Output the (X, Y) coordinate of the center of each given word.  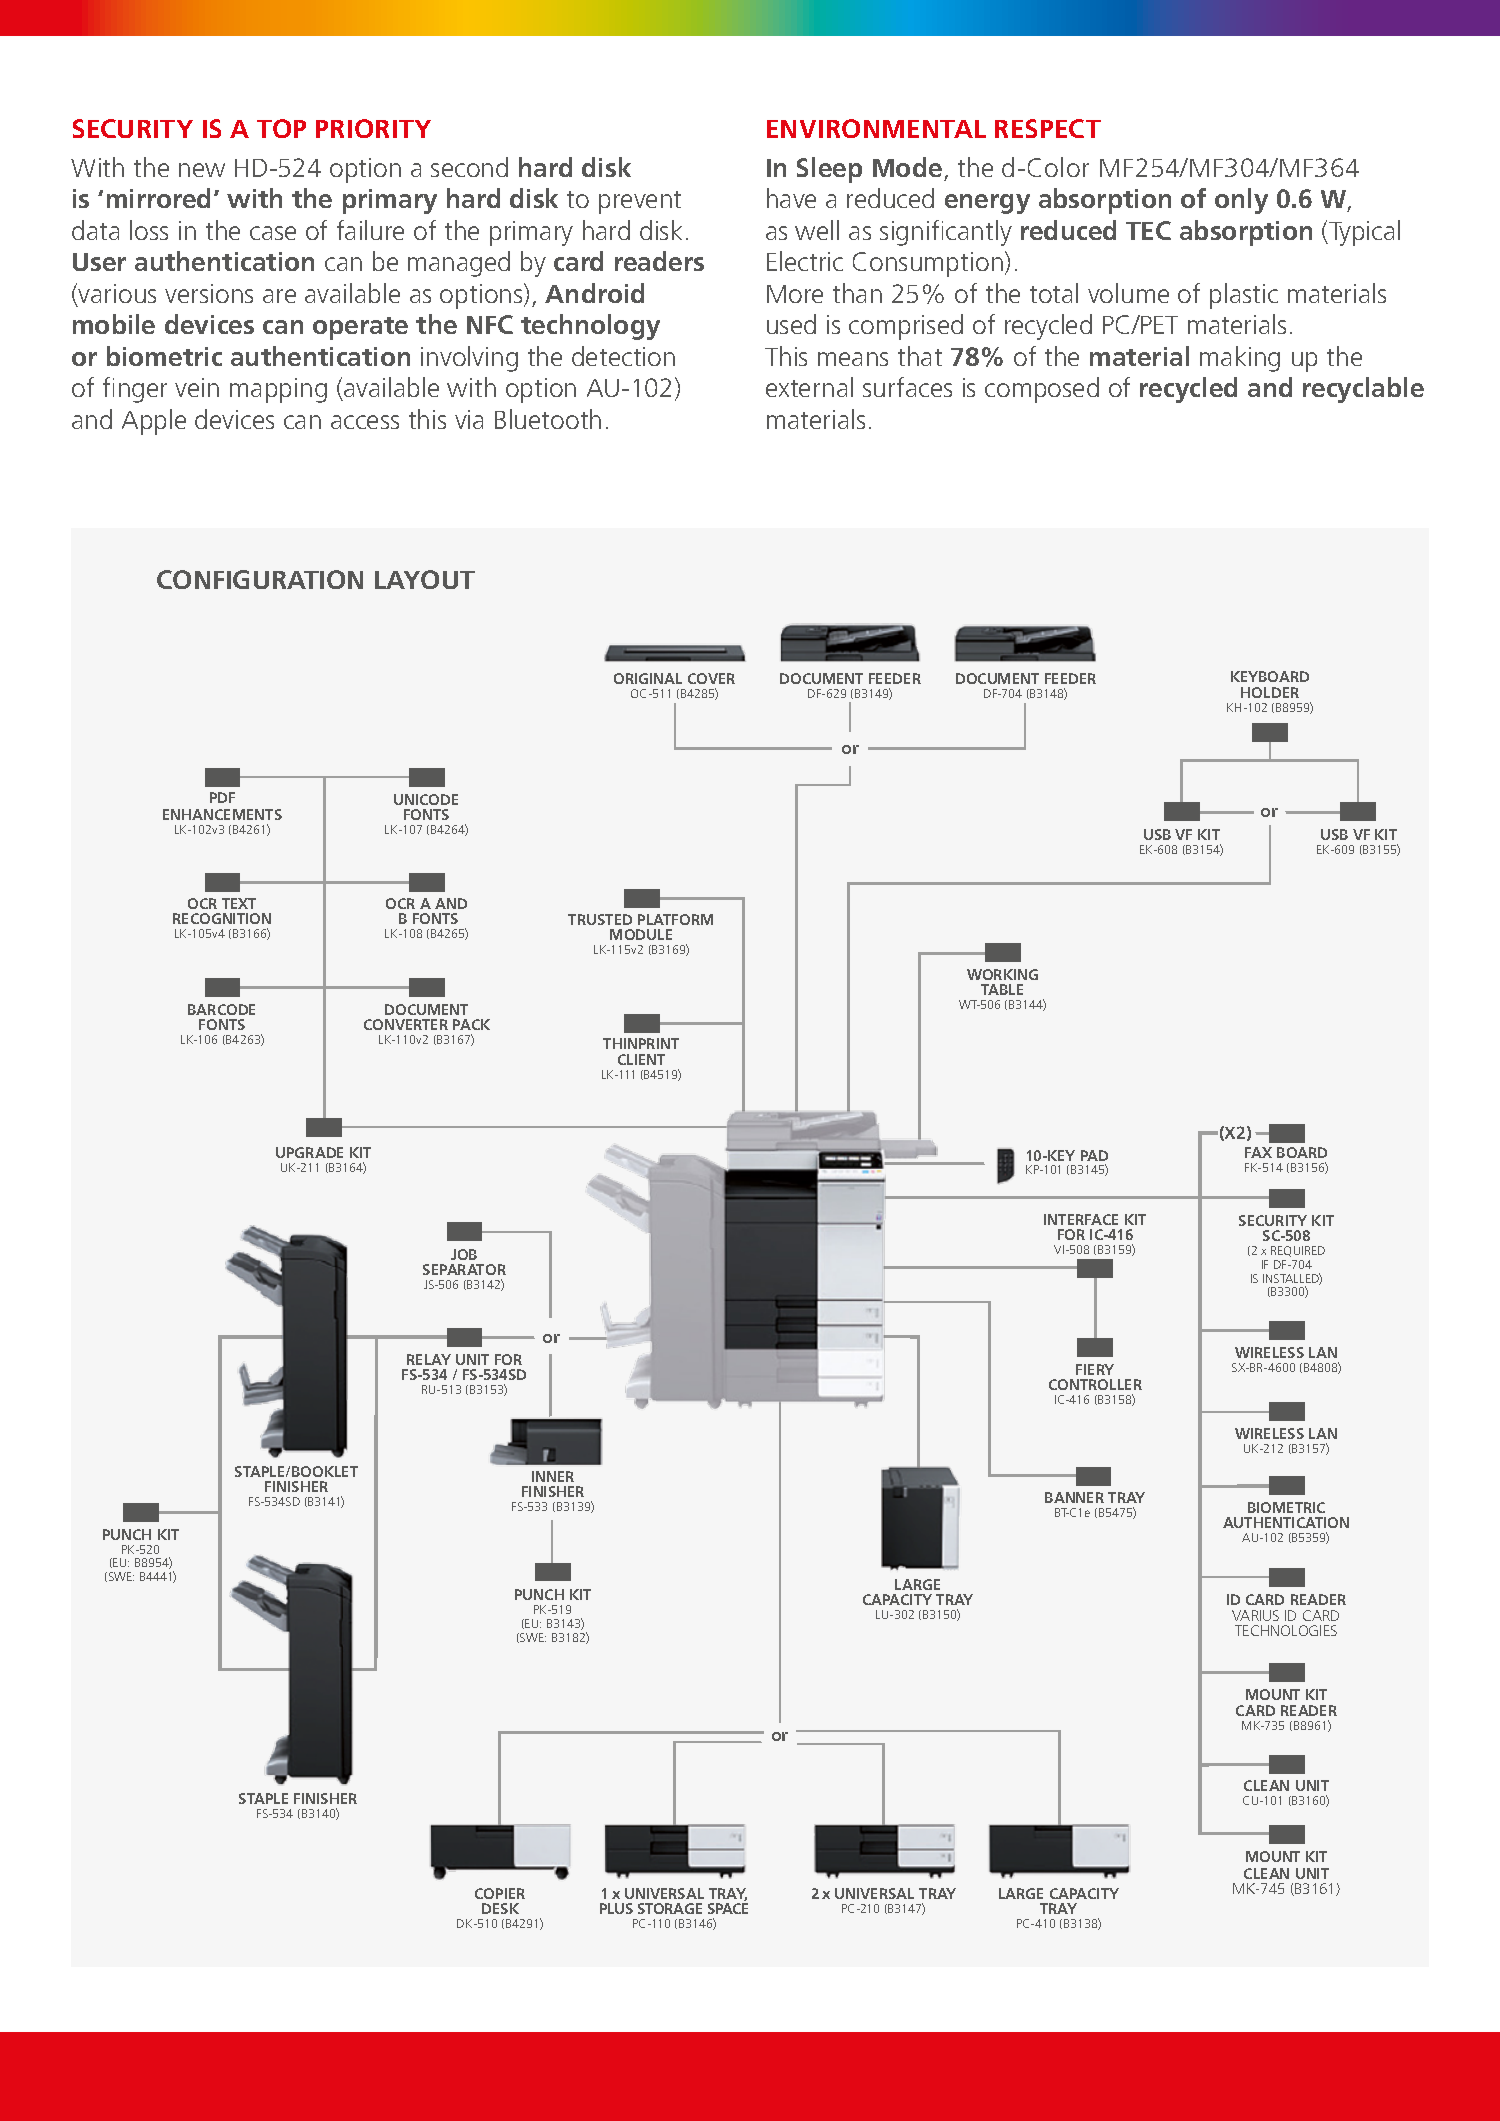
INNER (553, 1476)
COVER (711, 678)
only (1241, 201)
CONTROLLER (1095, 1384)
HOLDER (1270, 692)
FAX (1258, 1152)
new (202, 170)
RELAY (429, 1359)
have (791, 198)
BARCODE (221, 1009)
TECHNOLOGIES (1286, 1630)
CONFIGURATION (260, 579)
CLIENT (641, 1059)
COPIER (500, 1893)
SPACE (728, 1908)
